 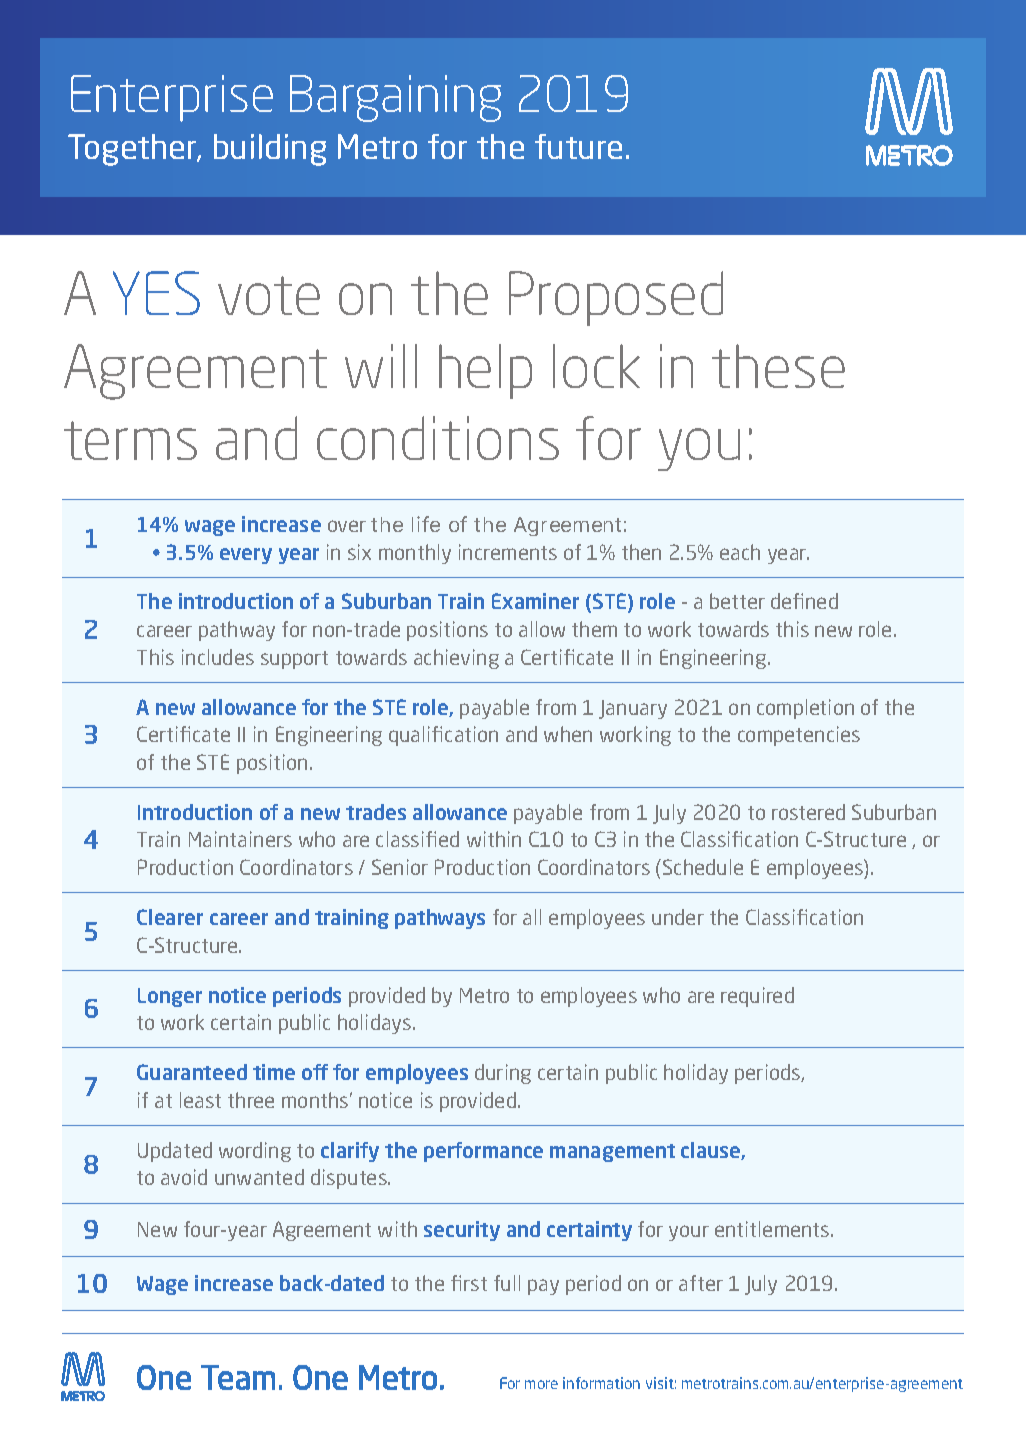 What do you see at coordinates (799, 736) in the document?
I see `competencies` at bounding box center [799, 736].
